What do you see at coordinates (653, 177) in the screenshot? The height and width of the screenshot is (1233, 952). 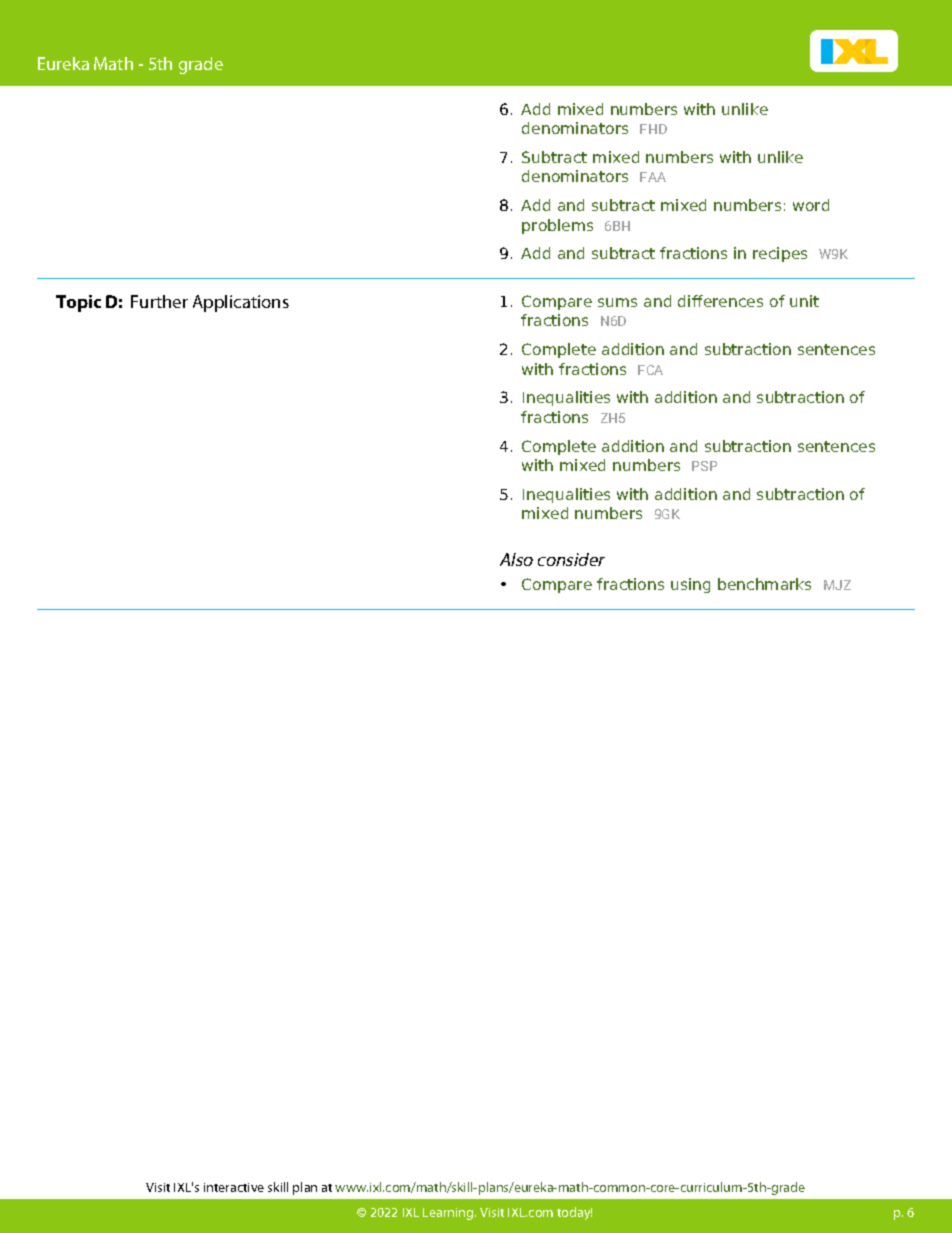 I see `FAA` at bounding box center [653, 177].
